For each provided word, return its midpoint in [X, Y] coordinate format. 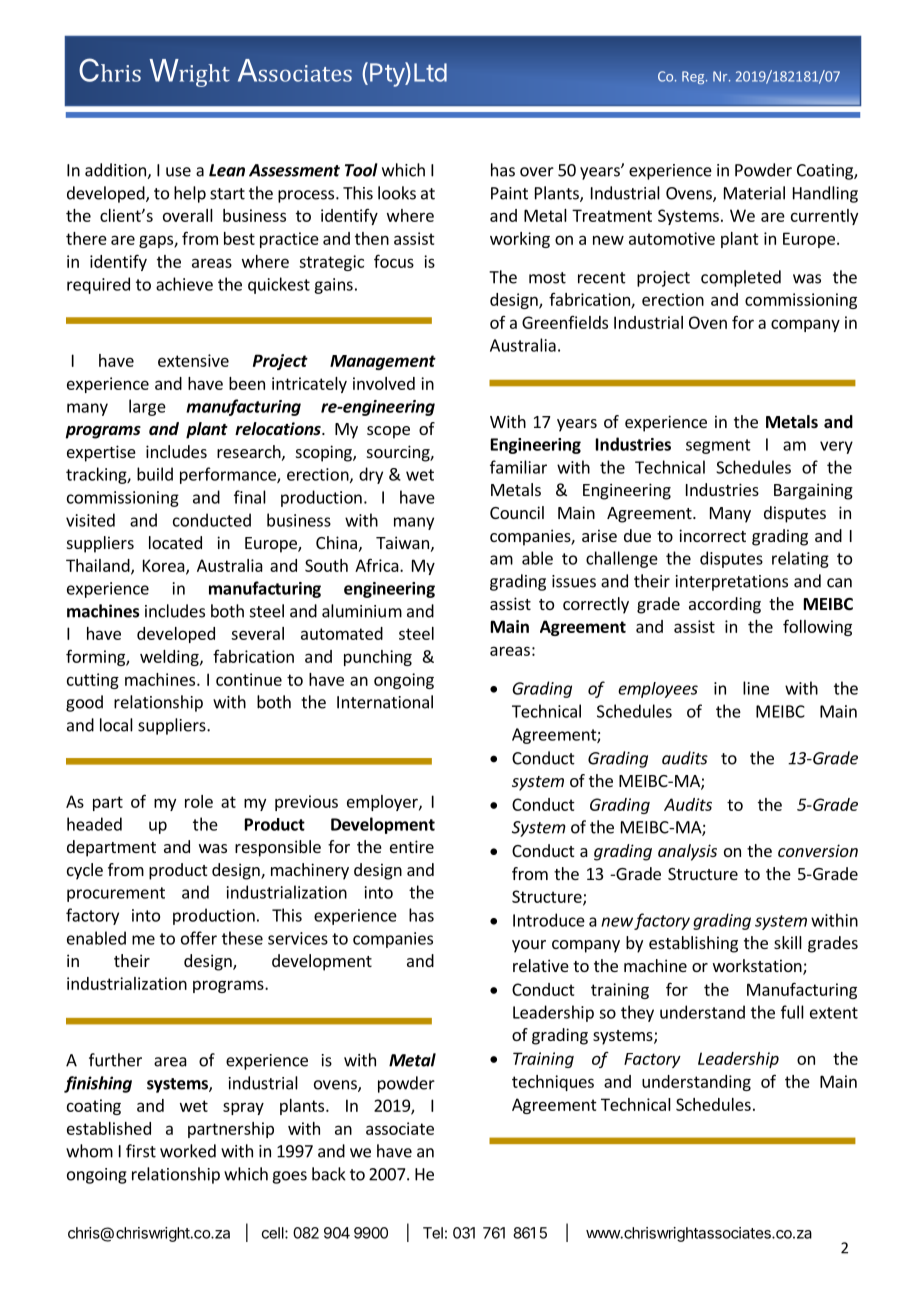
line [756, 688]
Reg [694, 78]
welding [170, 658]
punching [378, 658]
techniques [553, 1083]
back [329, 1174]
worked [188, 1151]
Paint [509, 193]
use [178, 172]
